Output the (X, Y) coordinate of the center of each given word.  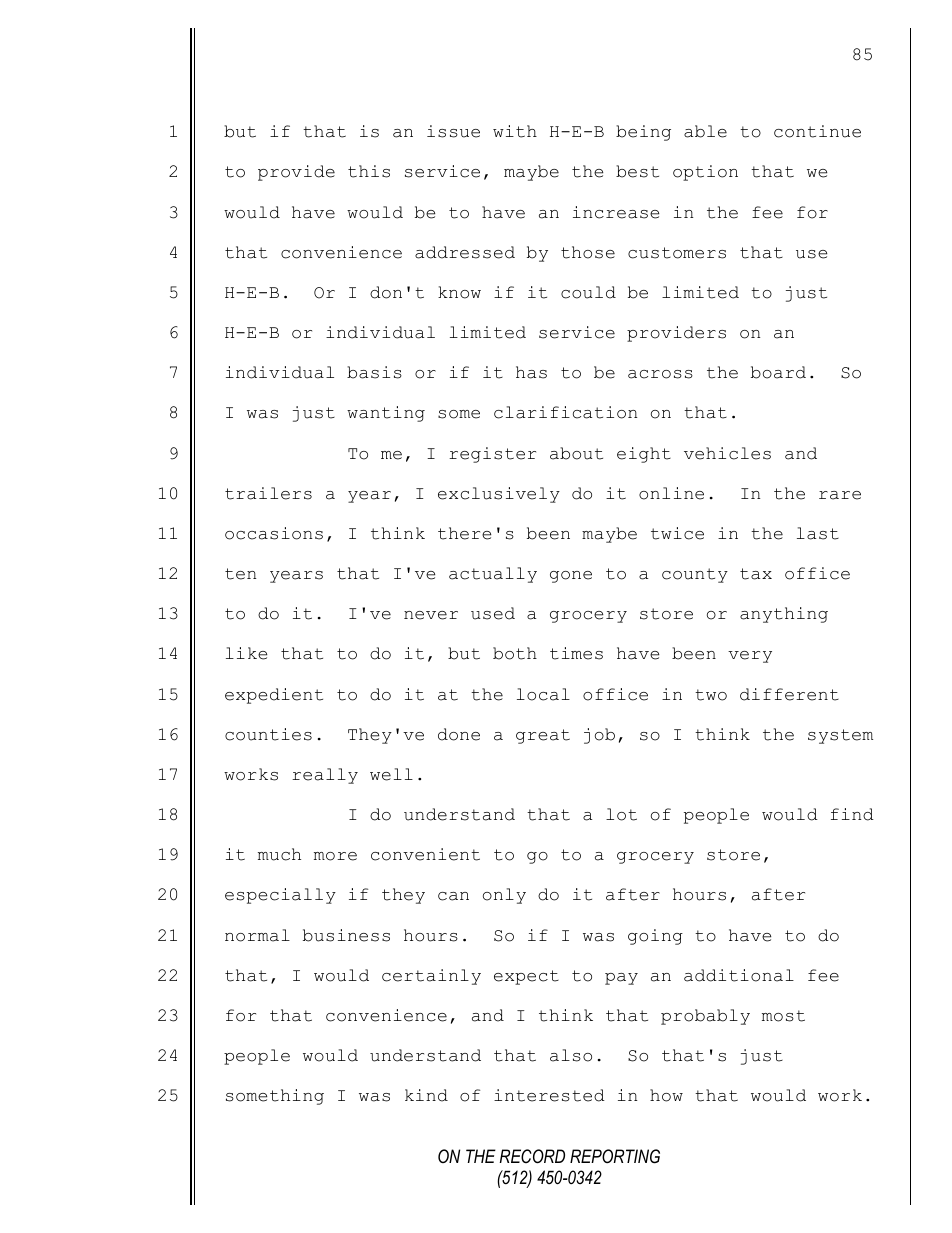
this (369, 171)
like (246, 653)
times (576, 653)
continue (817, 131)
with (515, 131)
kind (426, 1095)
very (750, 657)
